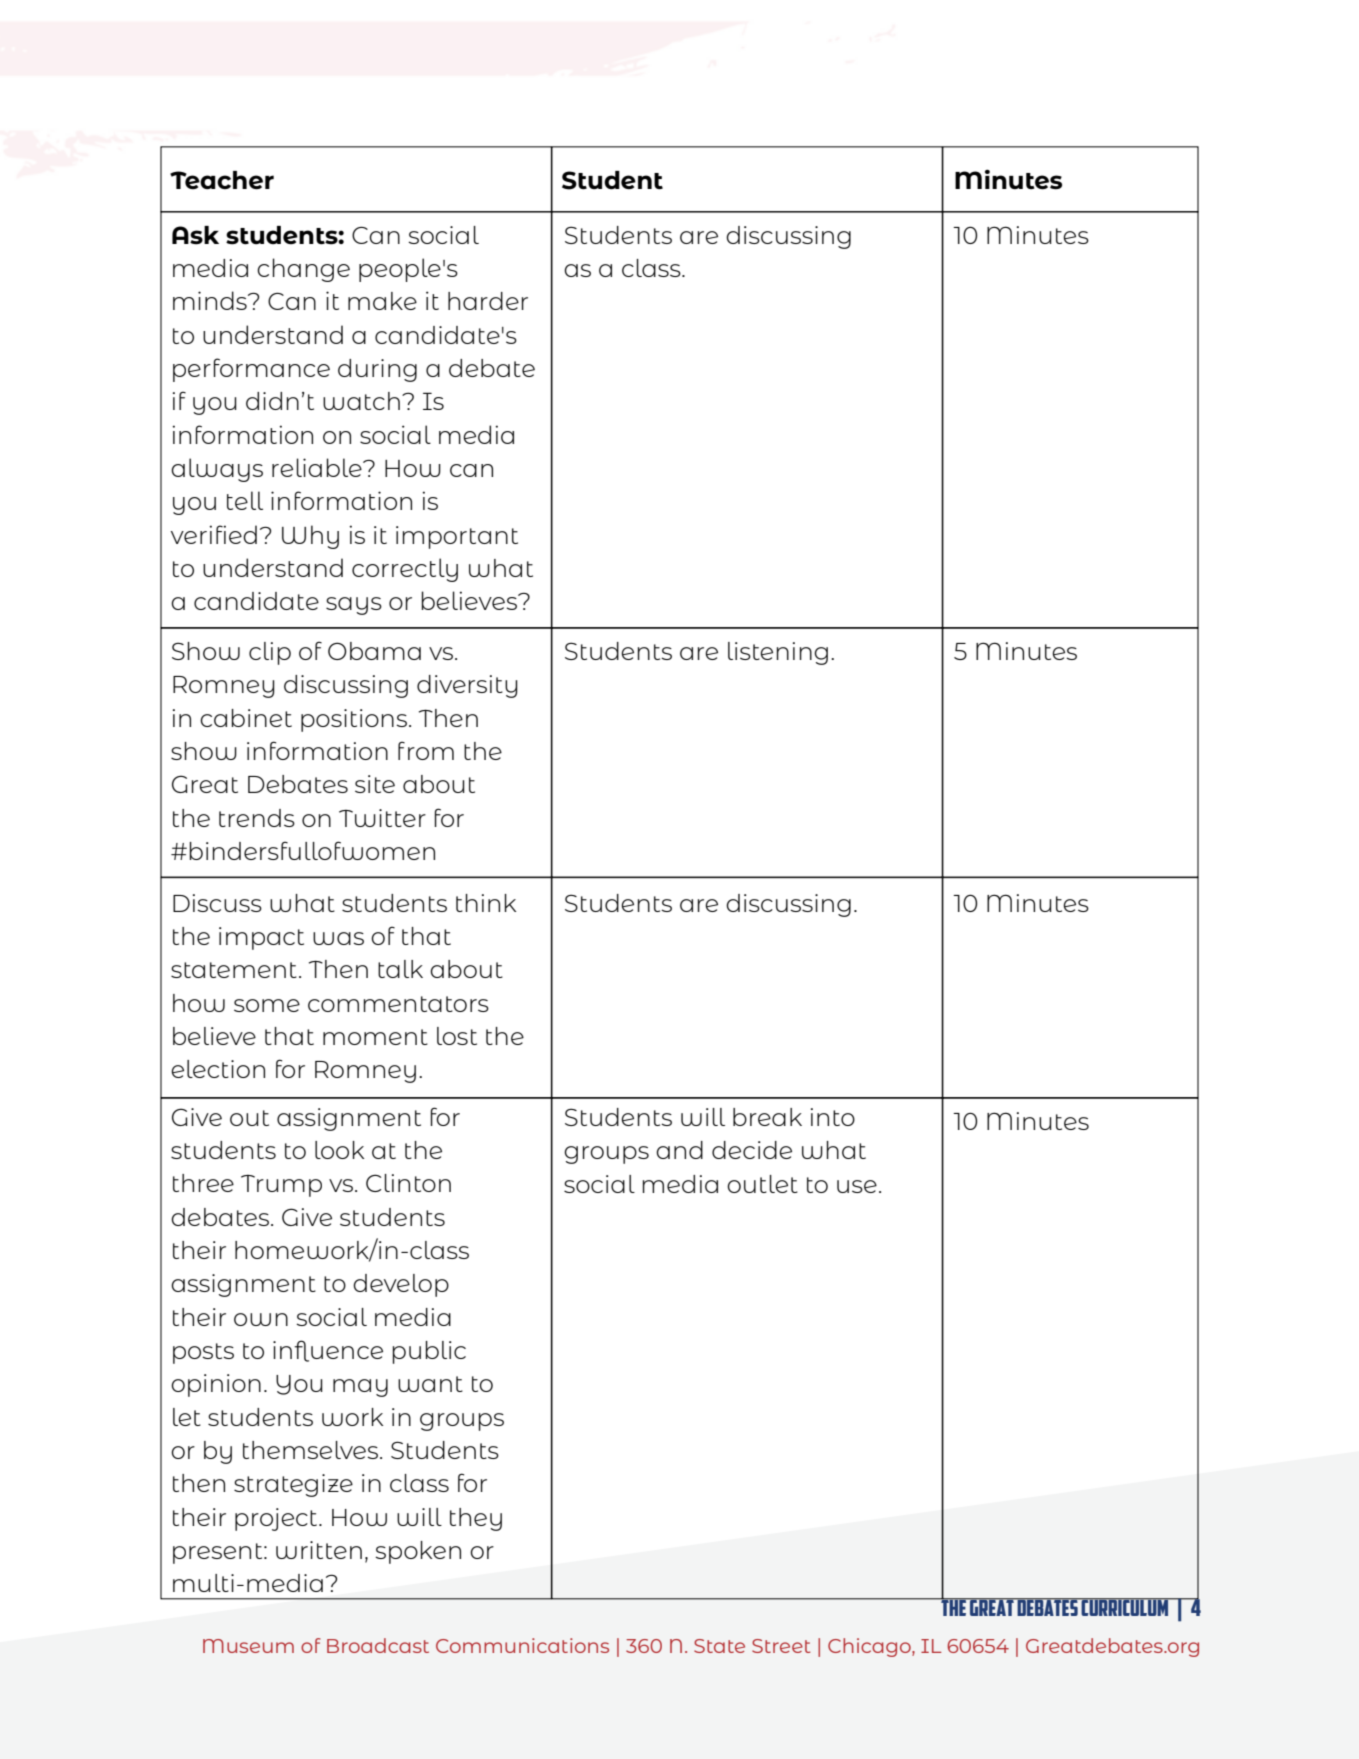 The width and height of the image is (1359, 1759). What do you see at coordinates (778, 653) in the image?
I see `listening` at bounding box center [778, 653].
